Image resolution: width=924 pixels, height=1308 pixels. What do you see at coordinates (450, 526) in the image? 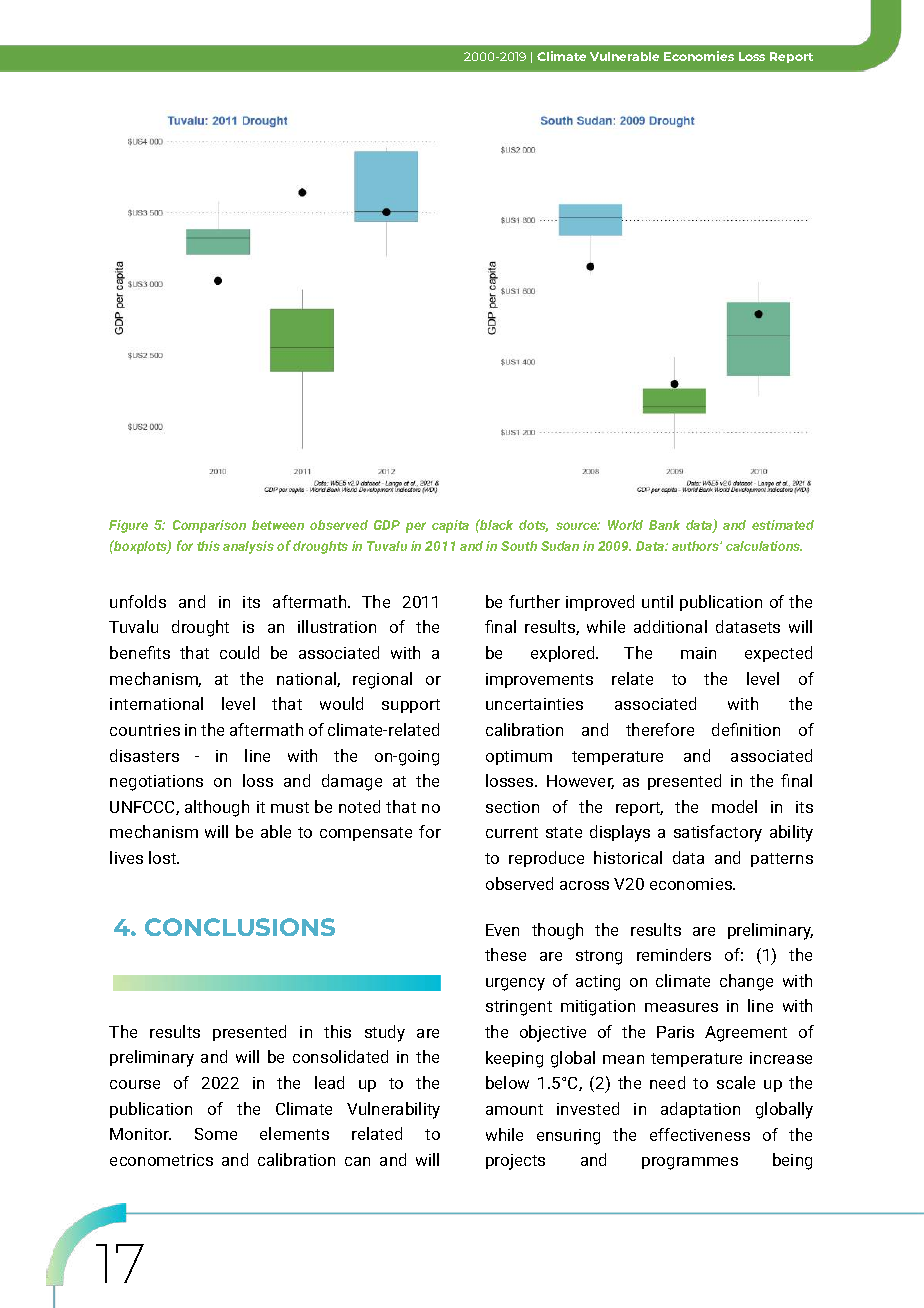
I see `capita` at bounding box center [450, 526].
